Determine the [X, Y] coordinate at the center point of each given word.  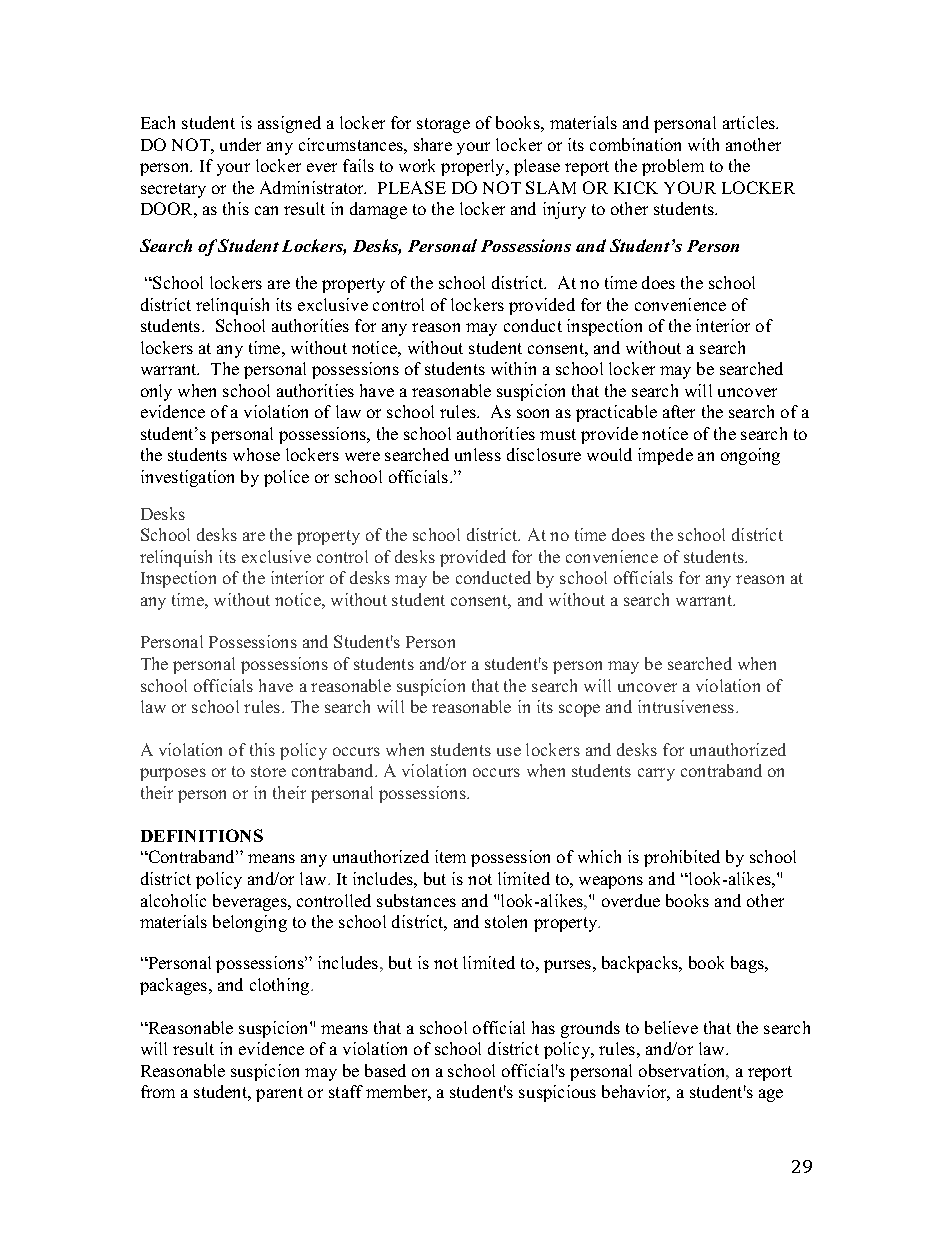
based [385, 1070]
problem [673, 167]
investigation [187, 478]
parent [279, 1094]
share [433, 144]
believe [671, 1027]
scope [579, 710]
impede [665, 456]
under [240, 144]
